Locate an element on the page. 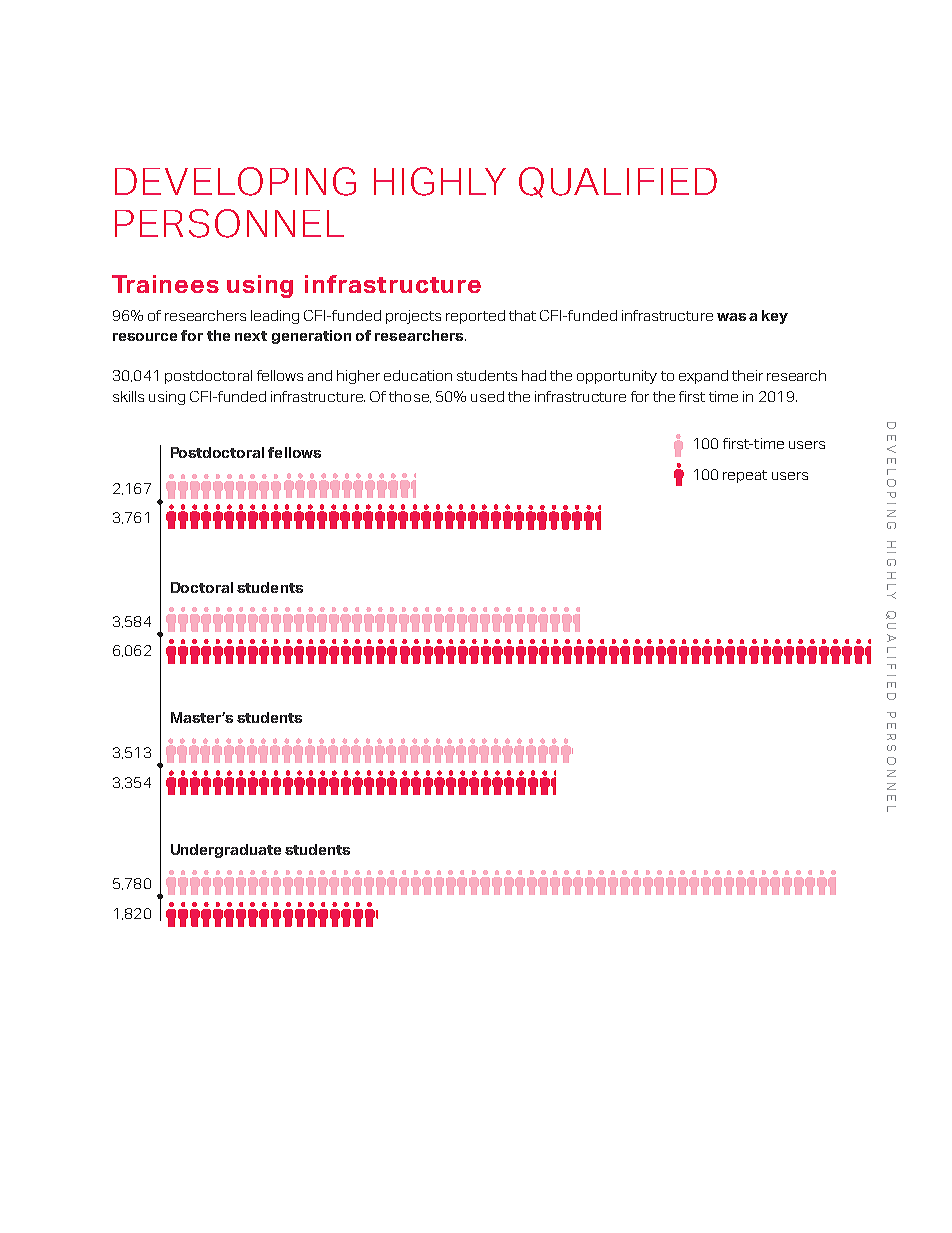  repeat is located at coordinates (745, 476).
